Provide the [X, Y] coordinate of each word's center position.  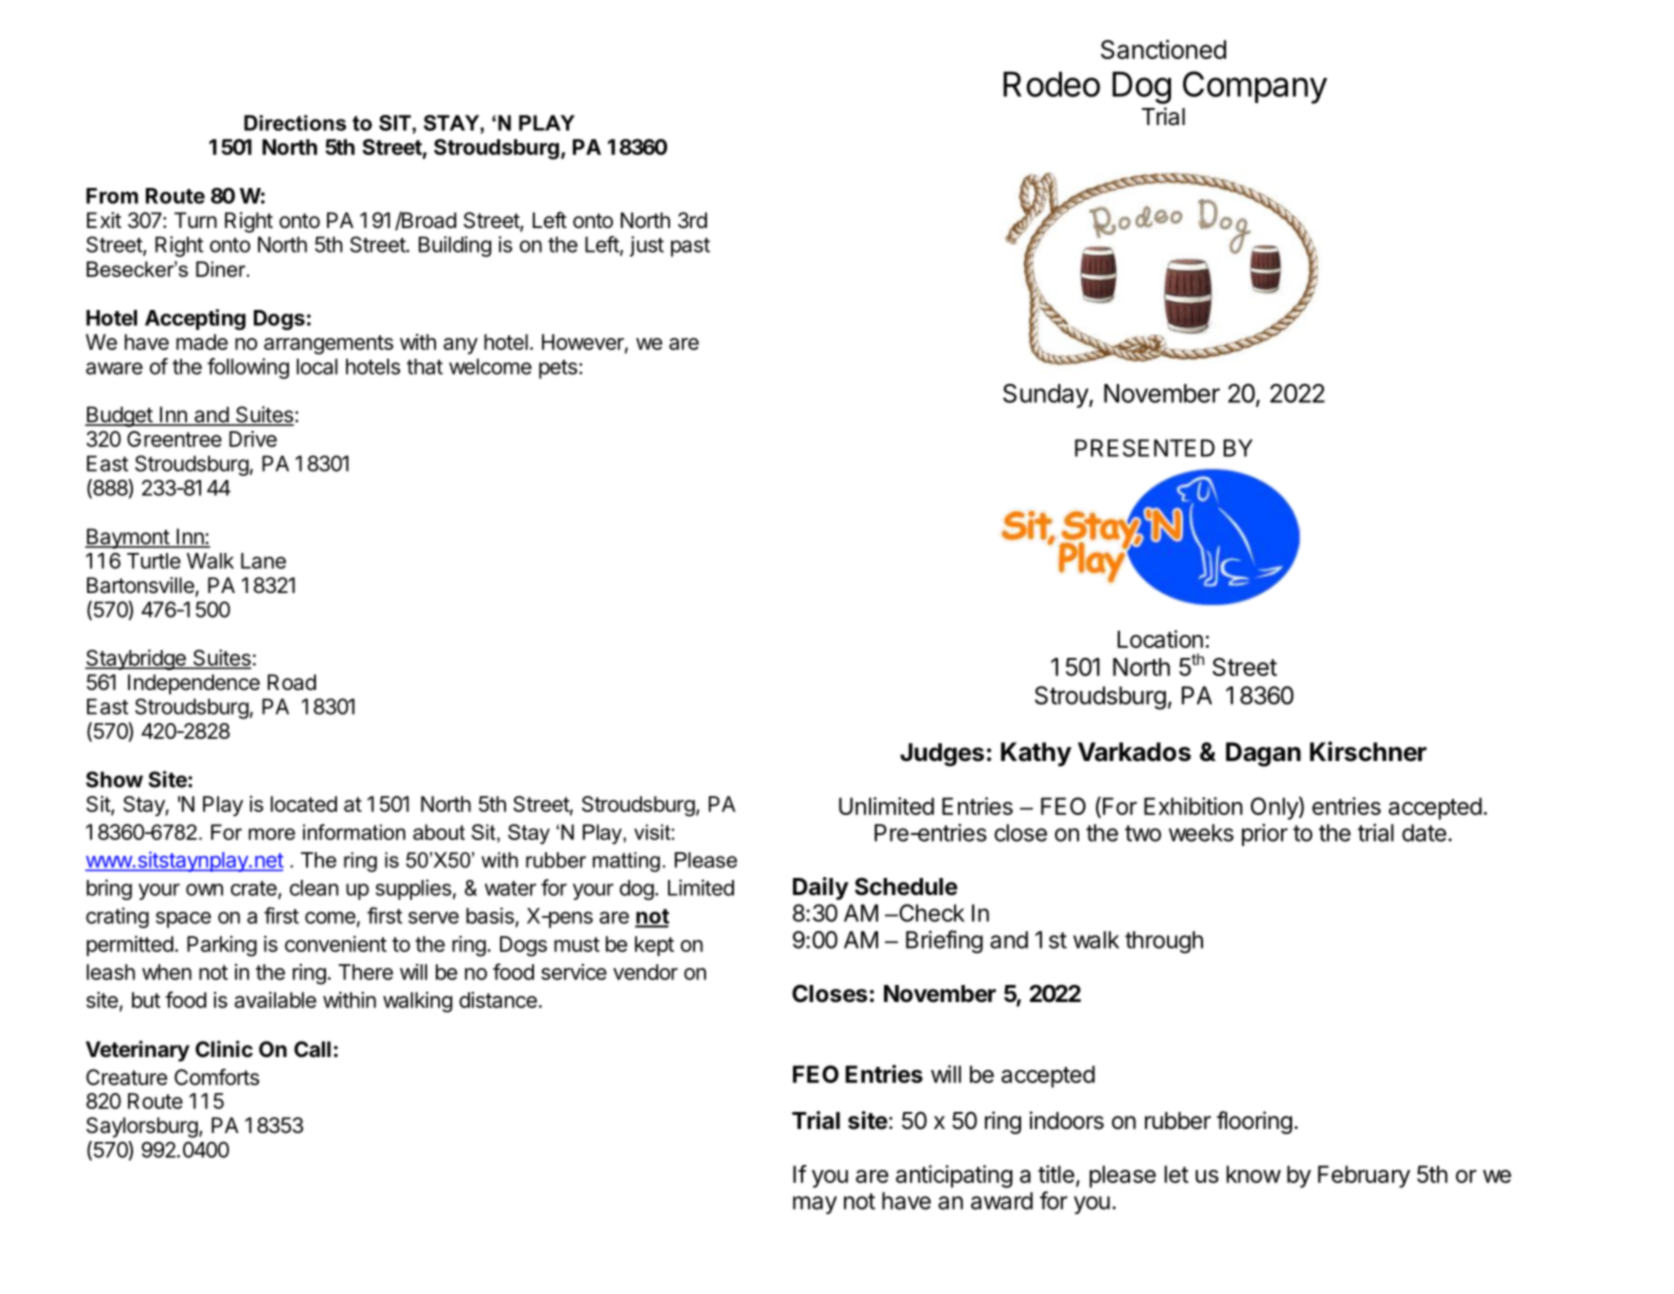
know [1253, 1174]
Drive [253, 439]
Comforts [216, 1077]
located [304, 804]
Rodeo [1051, 84]
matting [626, 862]
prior [1265, 835]
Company [1255, 87]
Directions [295, 123]
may [815, 1205]
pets [558, 369]
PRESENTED [1145, 448]
